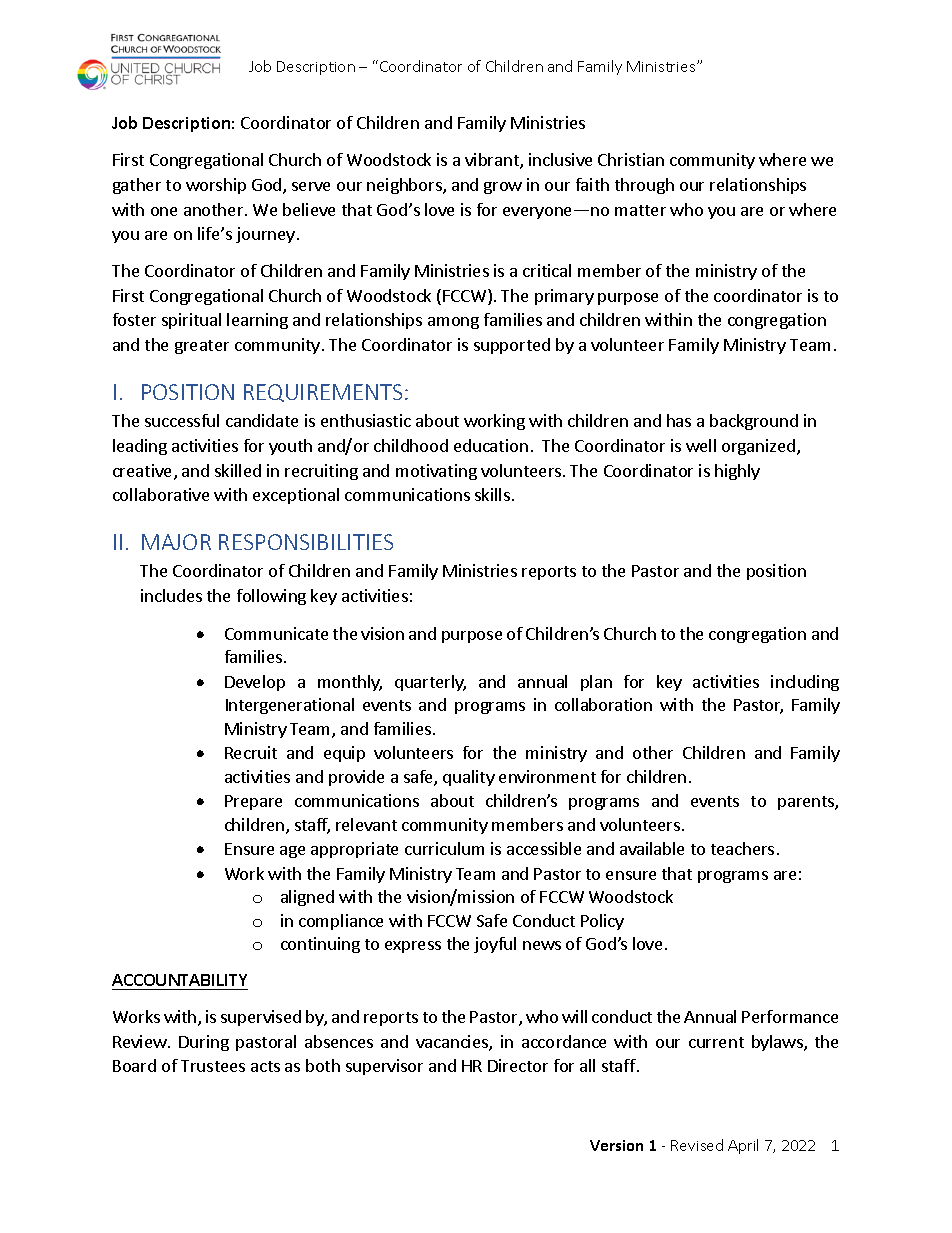 This page has height=1233, width=952. I want to click on grow, so click(503, 188).
